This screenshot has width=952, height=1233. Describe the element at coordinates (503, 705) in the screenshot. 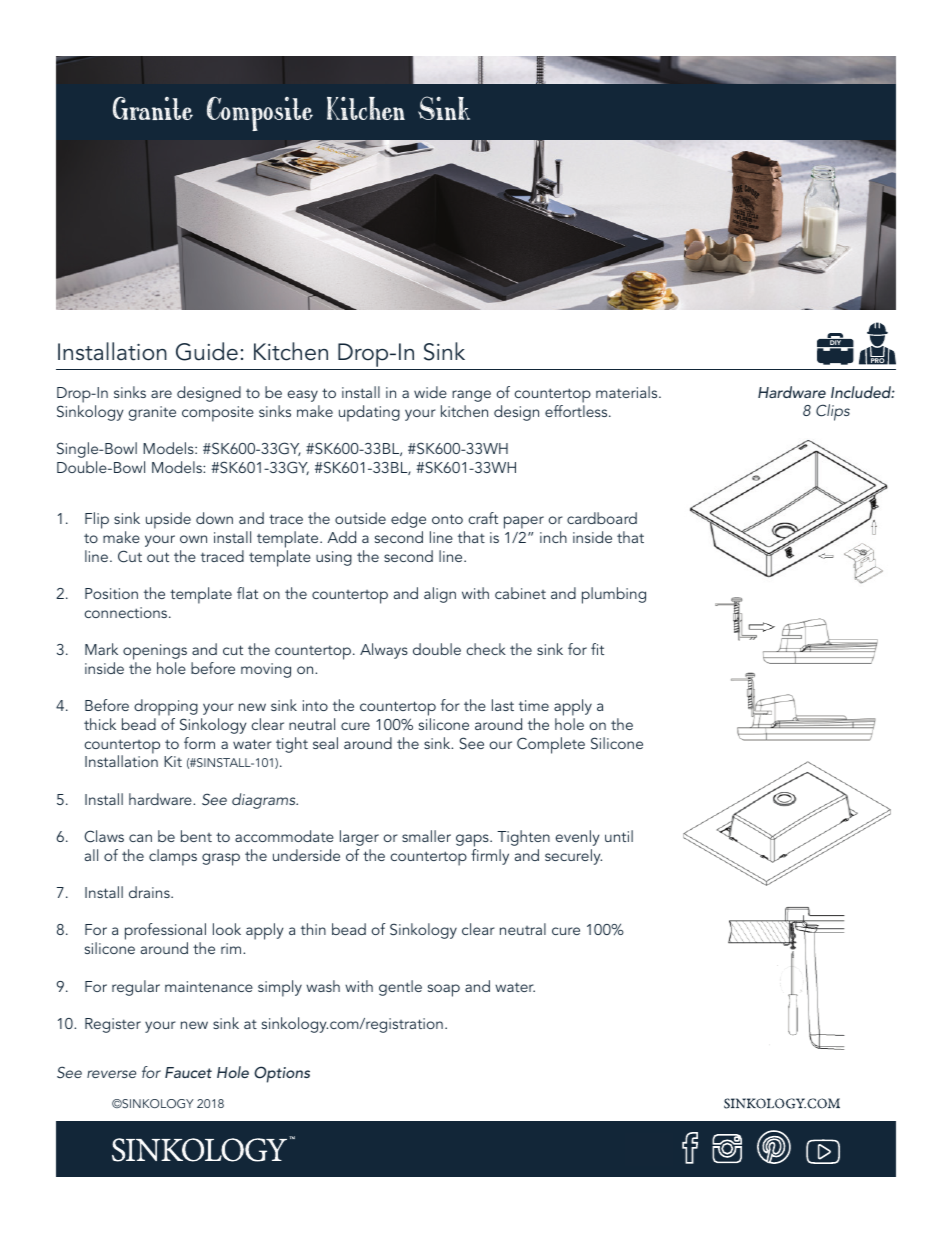

I see `last` at that location.
